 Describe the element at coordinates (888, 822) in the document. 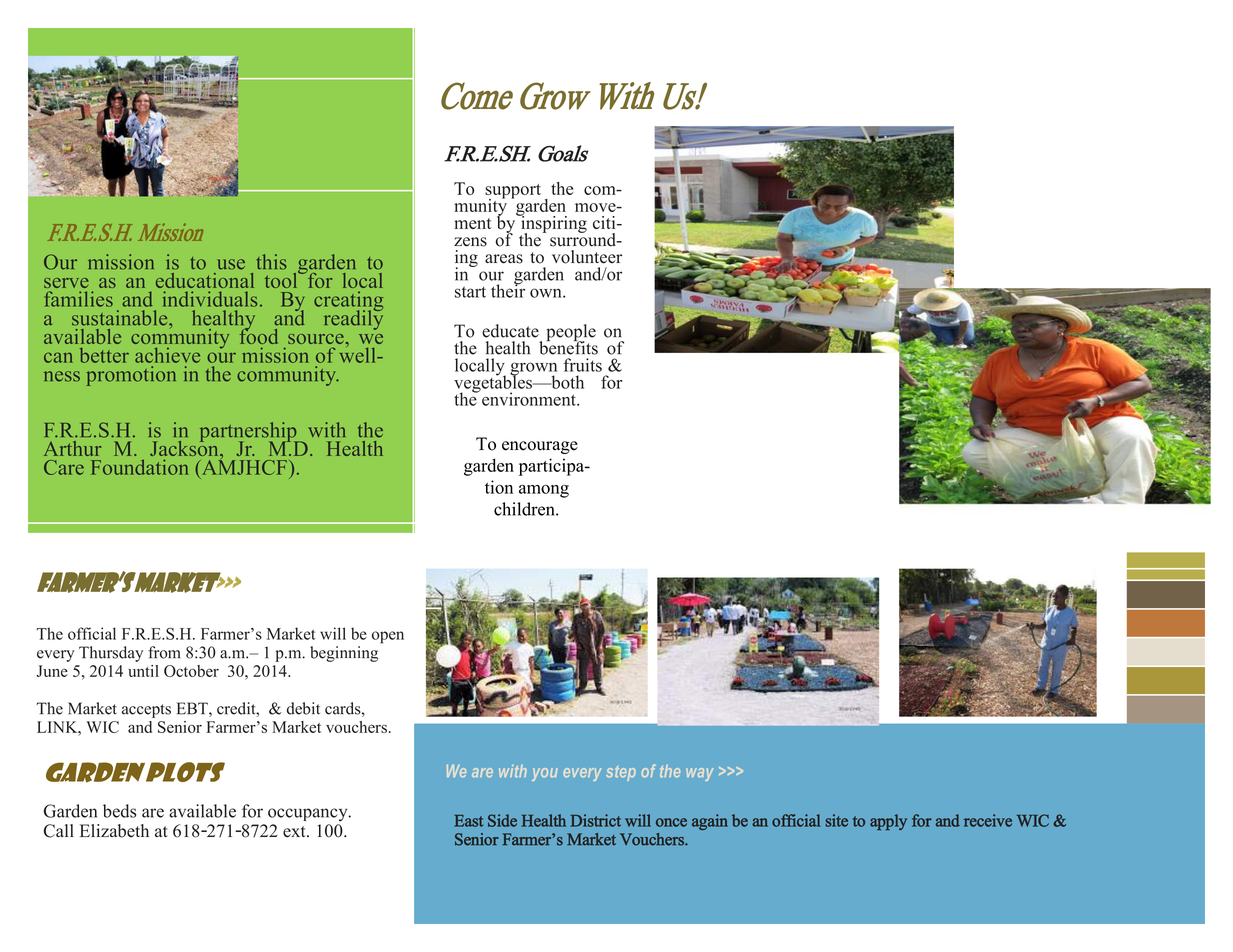

I see `apply` at that location.
